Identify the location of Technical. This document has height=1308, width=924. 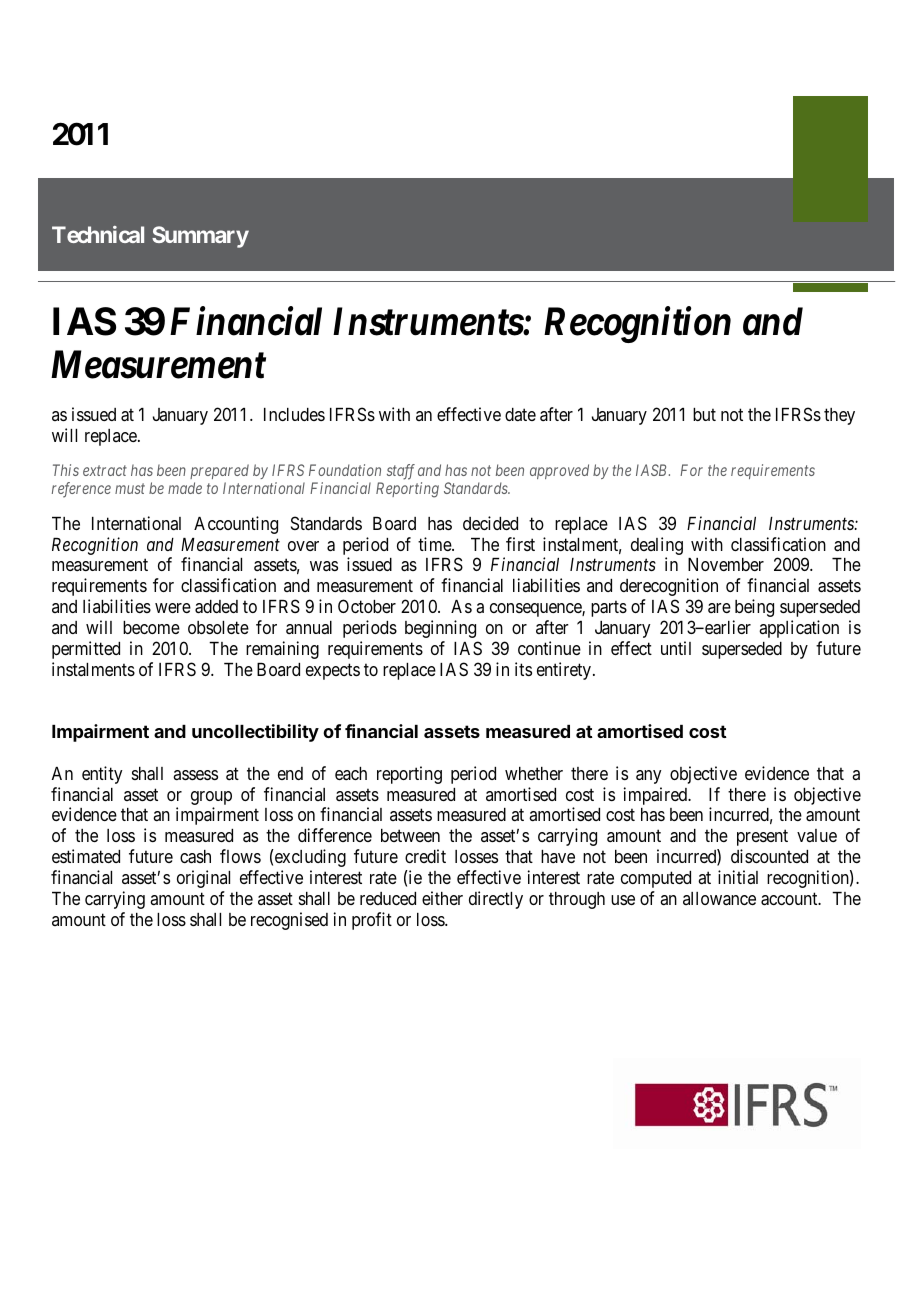
(98, 234).
